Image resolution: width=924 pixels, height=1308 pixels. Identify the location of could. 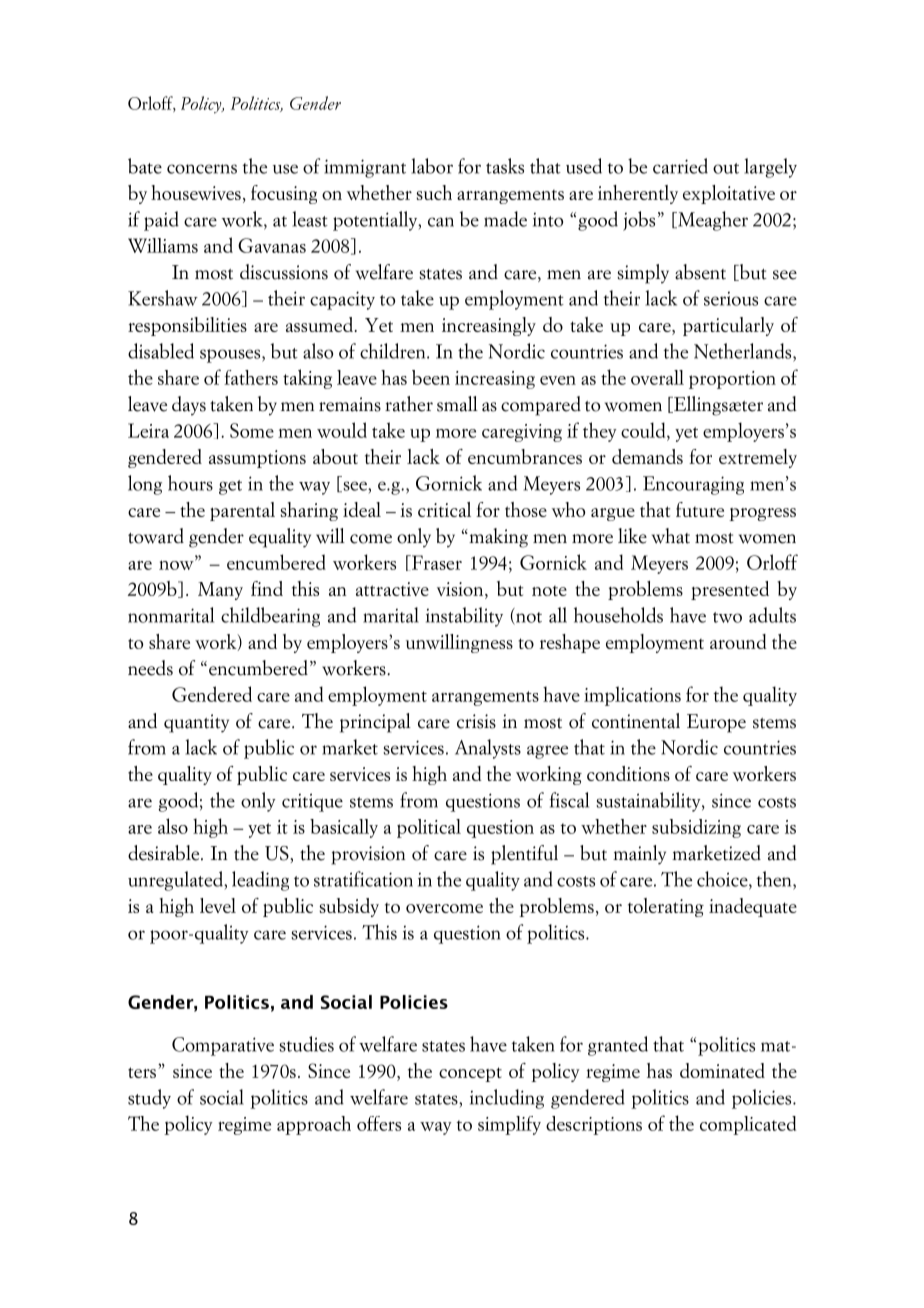
(644, 430).
